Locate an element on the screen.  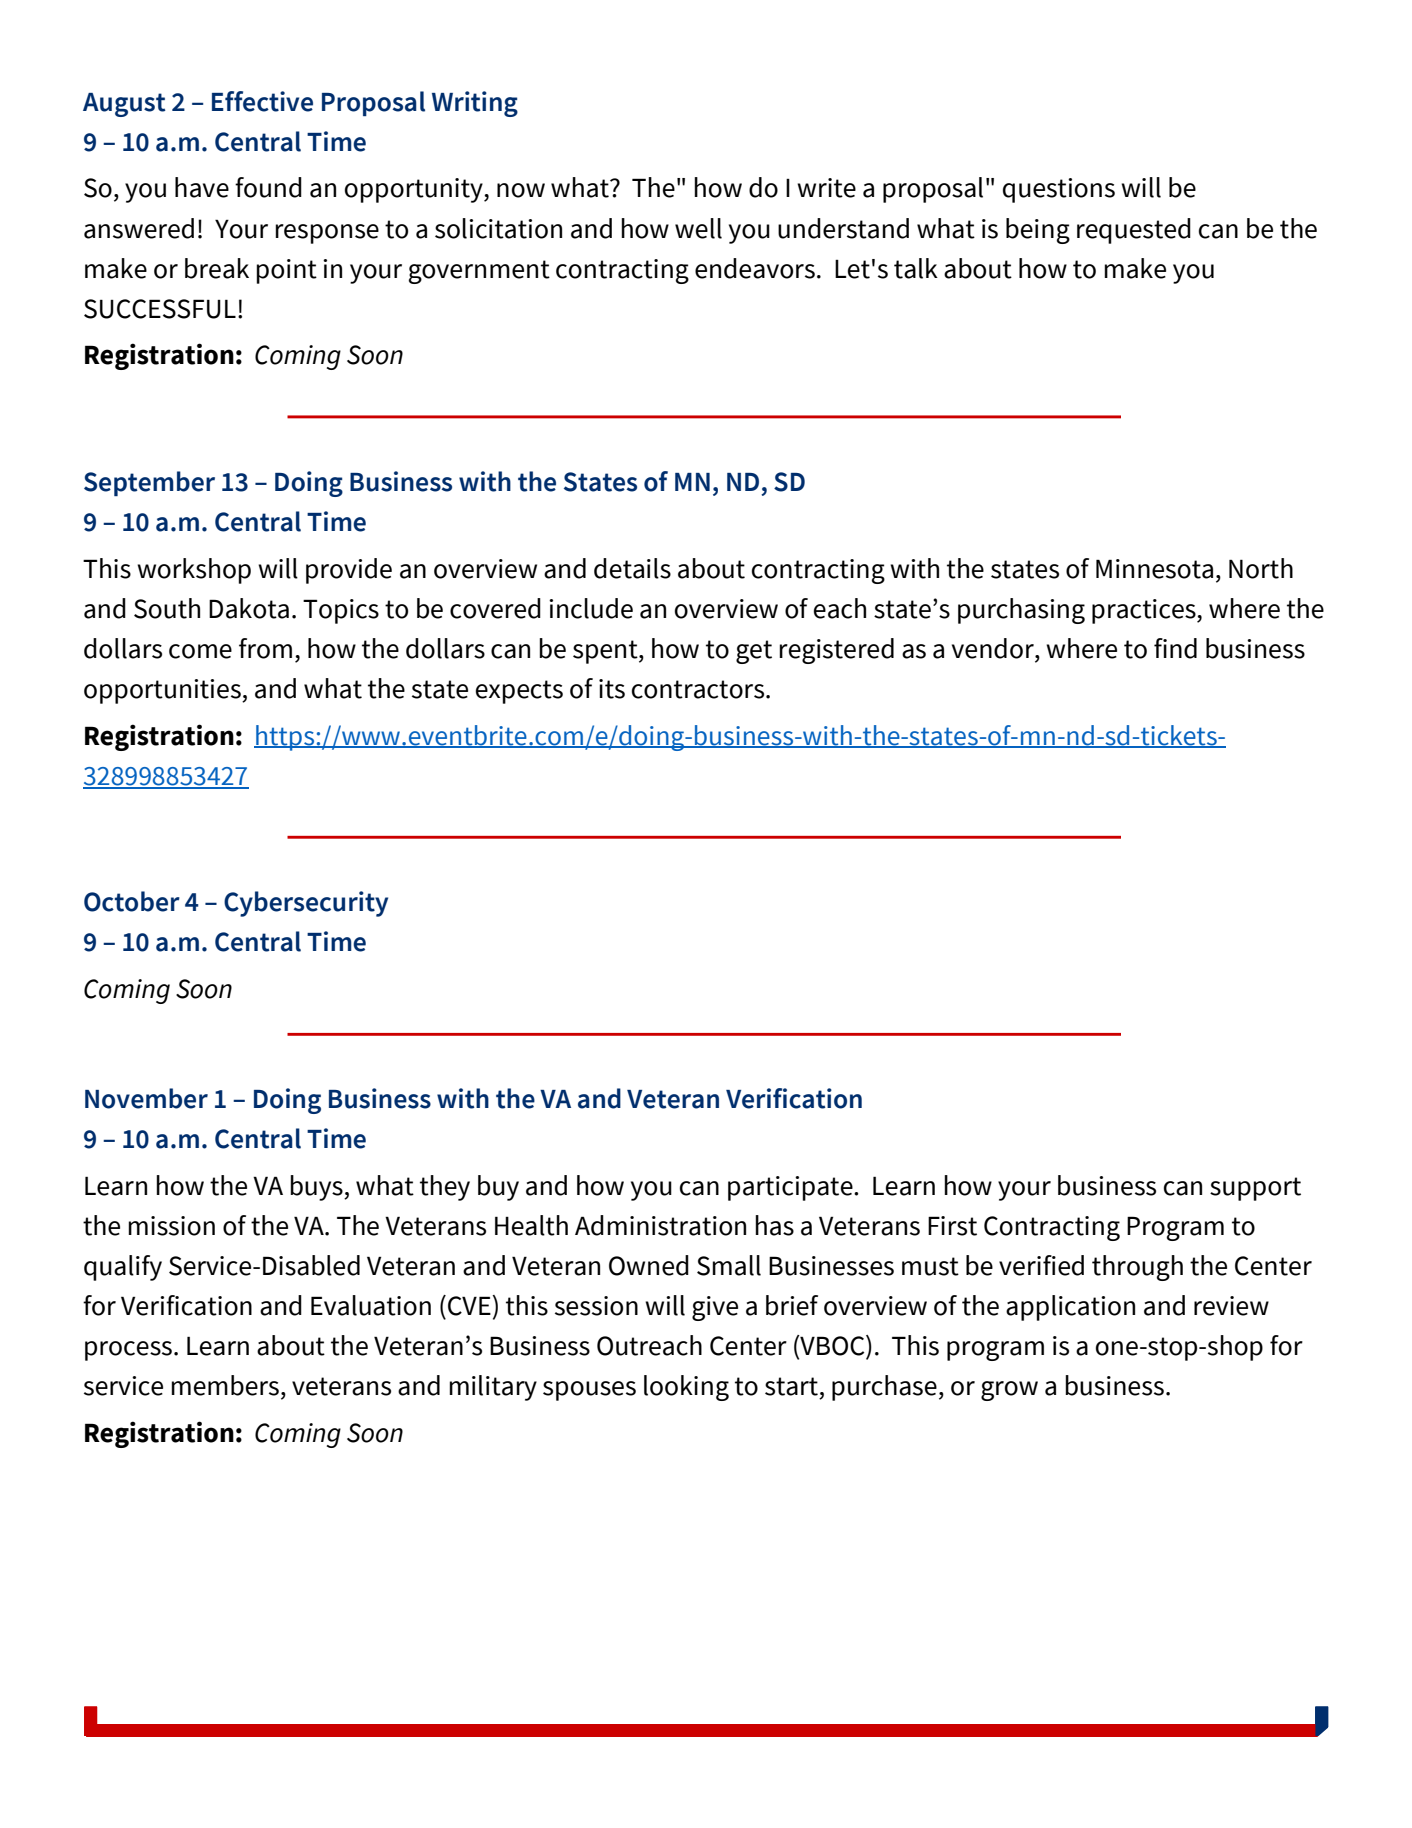
contractors is located at coordinates (699, 689).
